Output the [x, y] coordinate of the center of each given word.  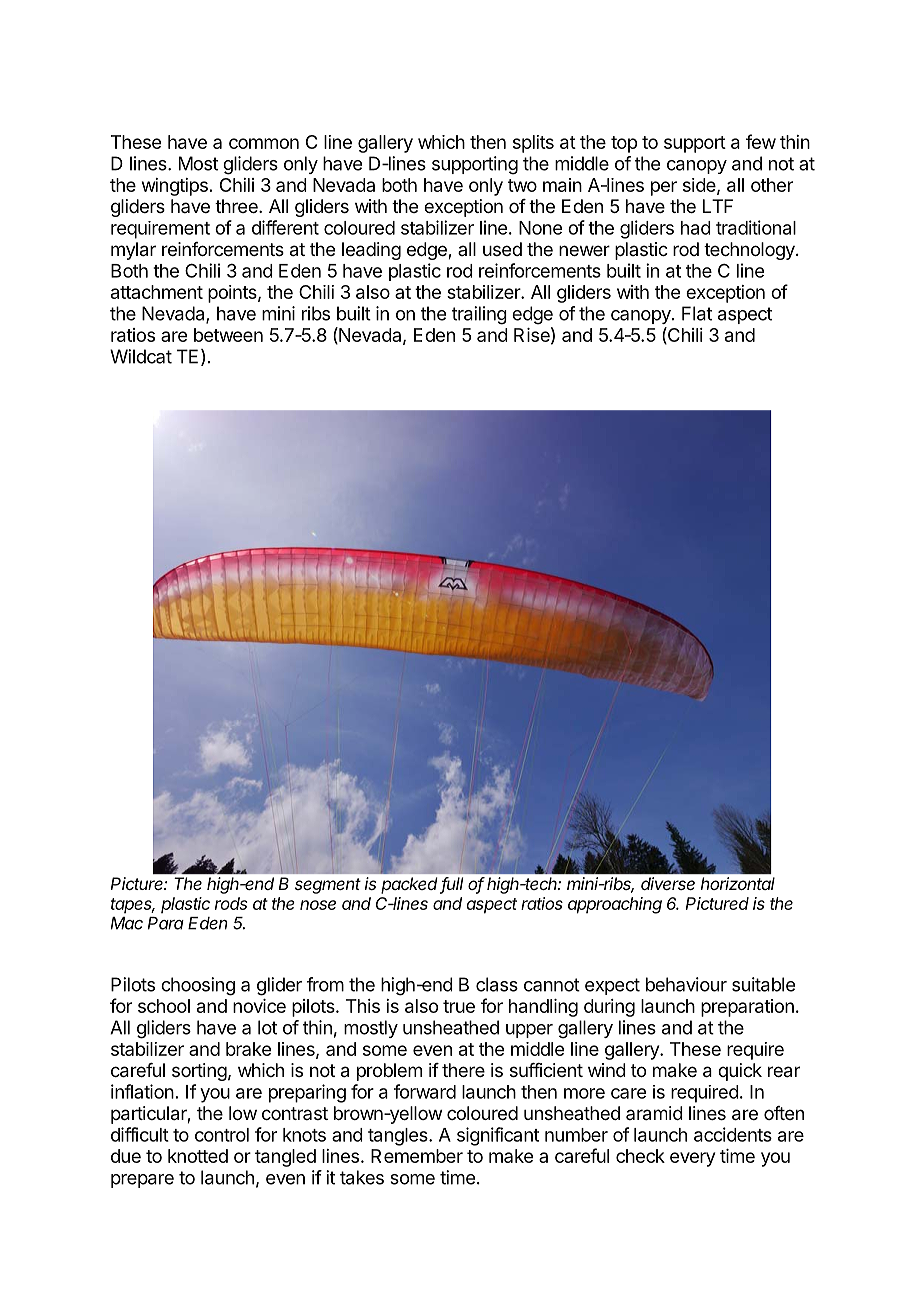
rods [231, 903]
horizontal [738, 883]
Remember [417, 1156]
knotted [198, 1156]
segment [328, 886]
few [761, 141]
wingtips [175, 187]
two [522, 185]
